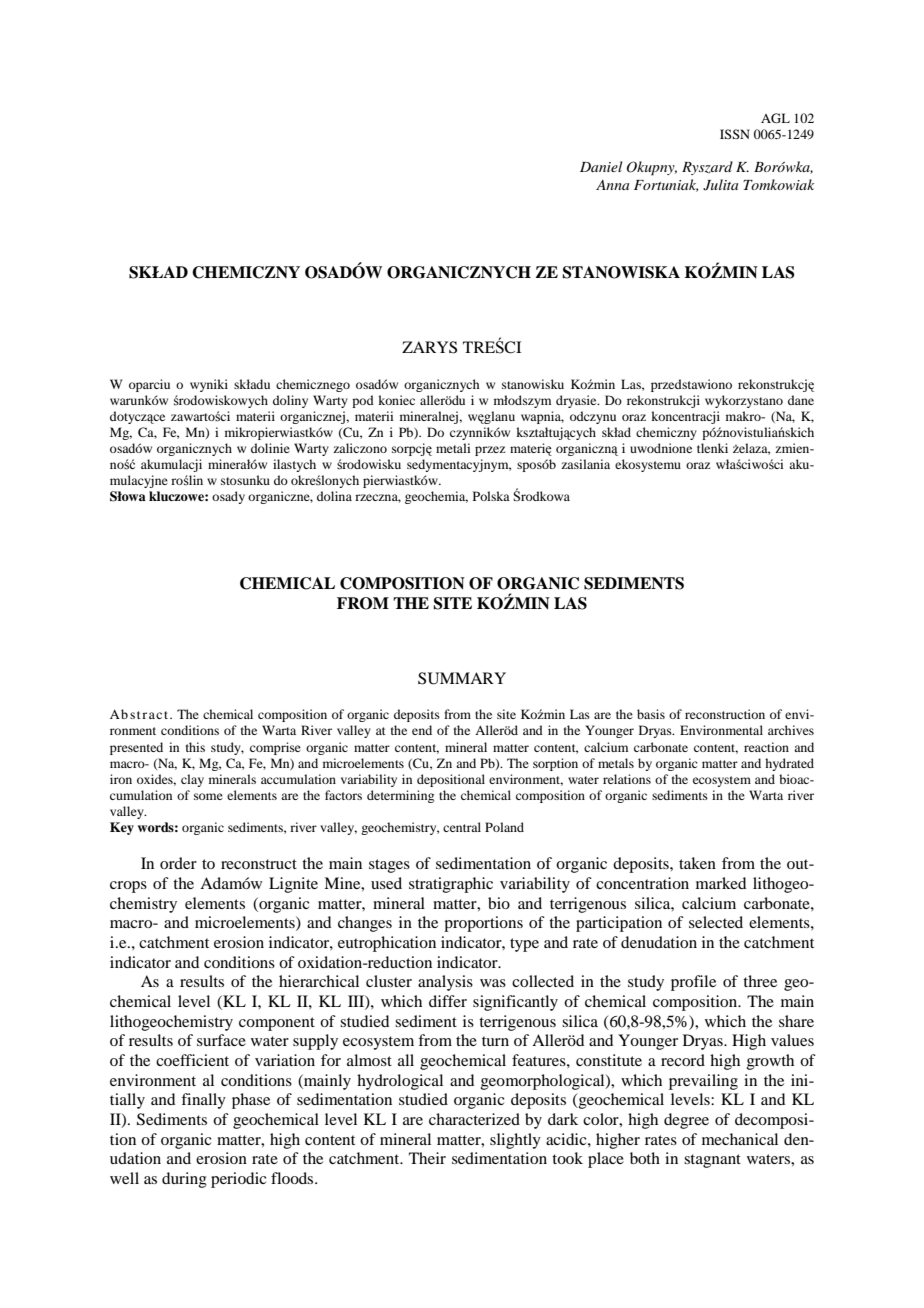  I want to click on ISSN, so click(735, 134).
